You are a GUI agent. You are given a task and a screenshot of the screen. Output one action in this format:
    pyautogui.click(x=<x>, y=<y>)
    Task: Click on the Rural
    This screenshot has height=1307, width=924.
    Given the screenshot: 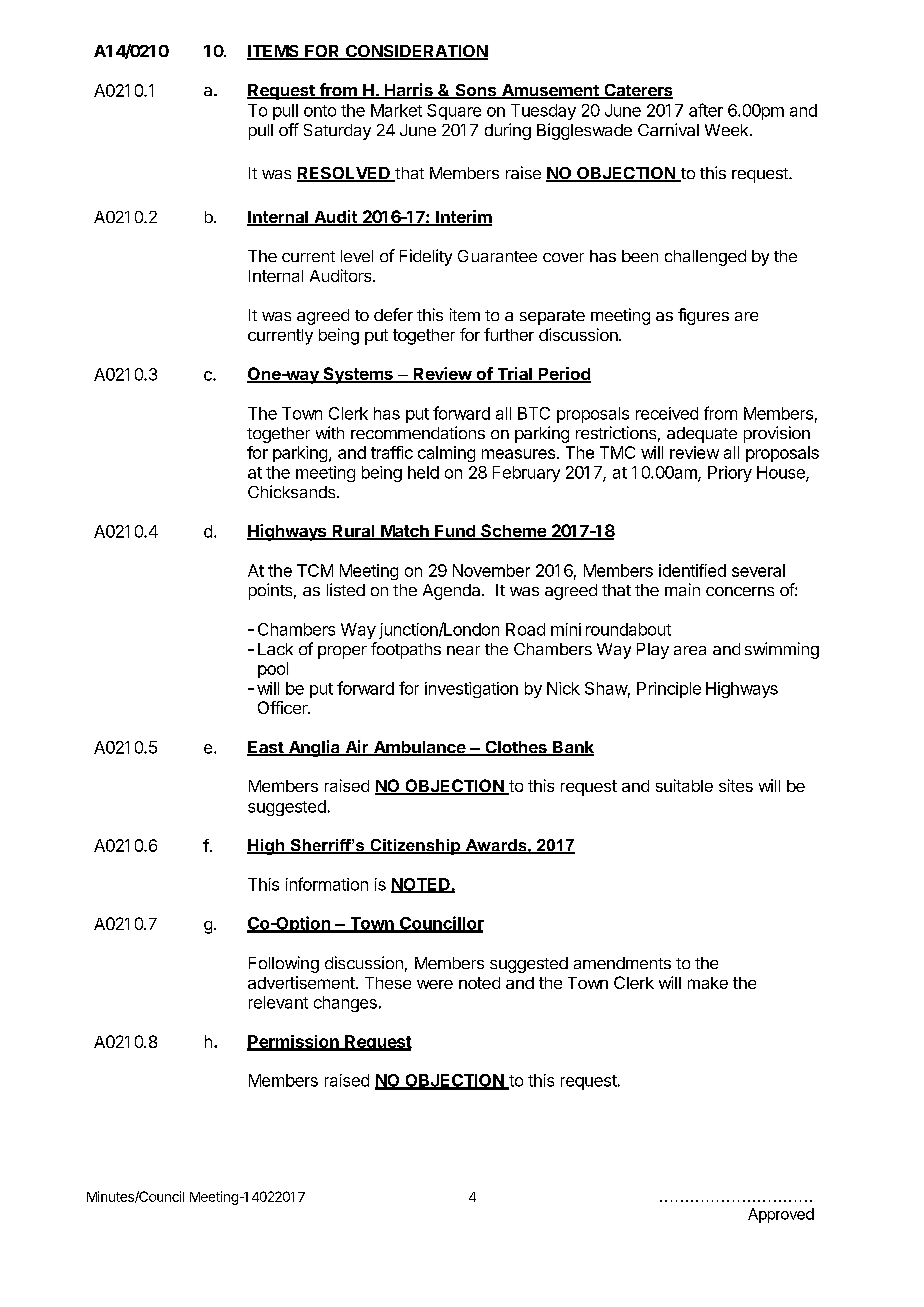 What is the action you would take?
    pyautogui.click(x=353, y=532)
